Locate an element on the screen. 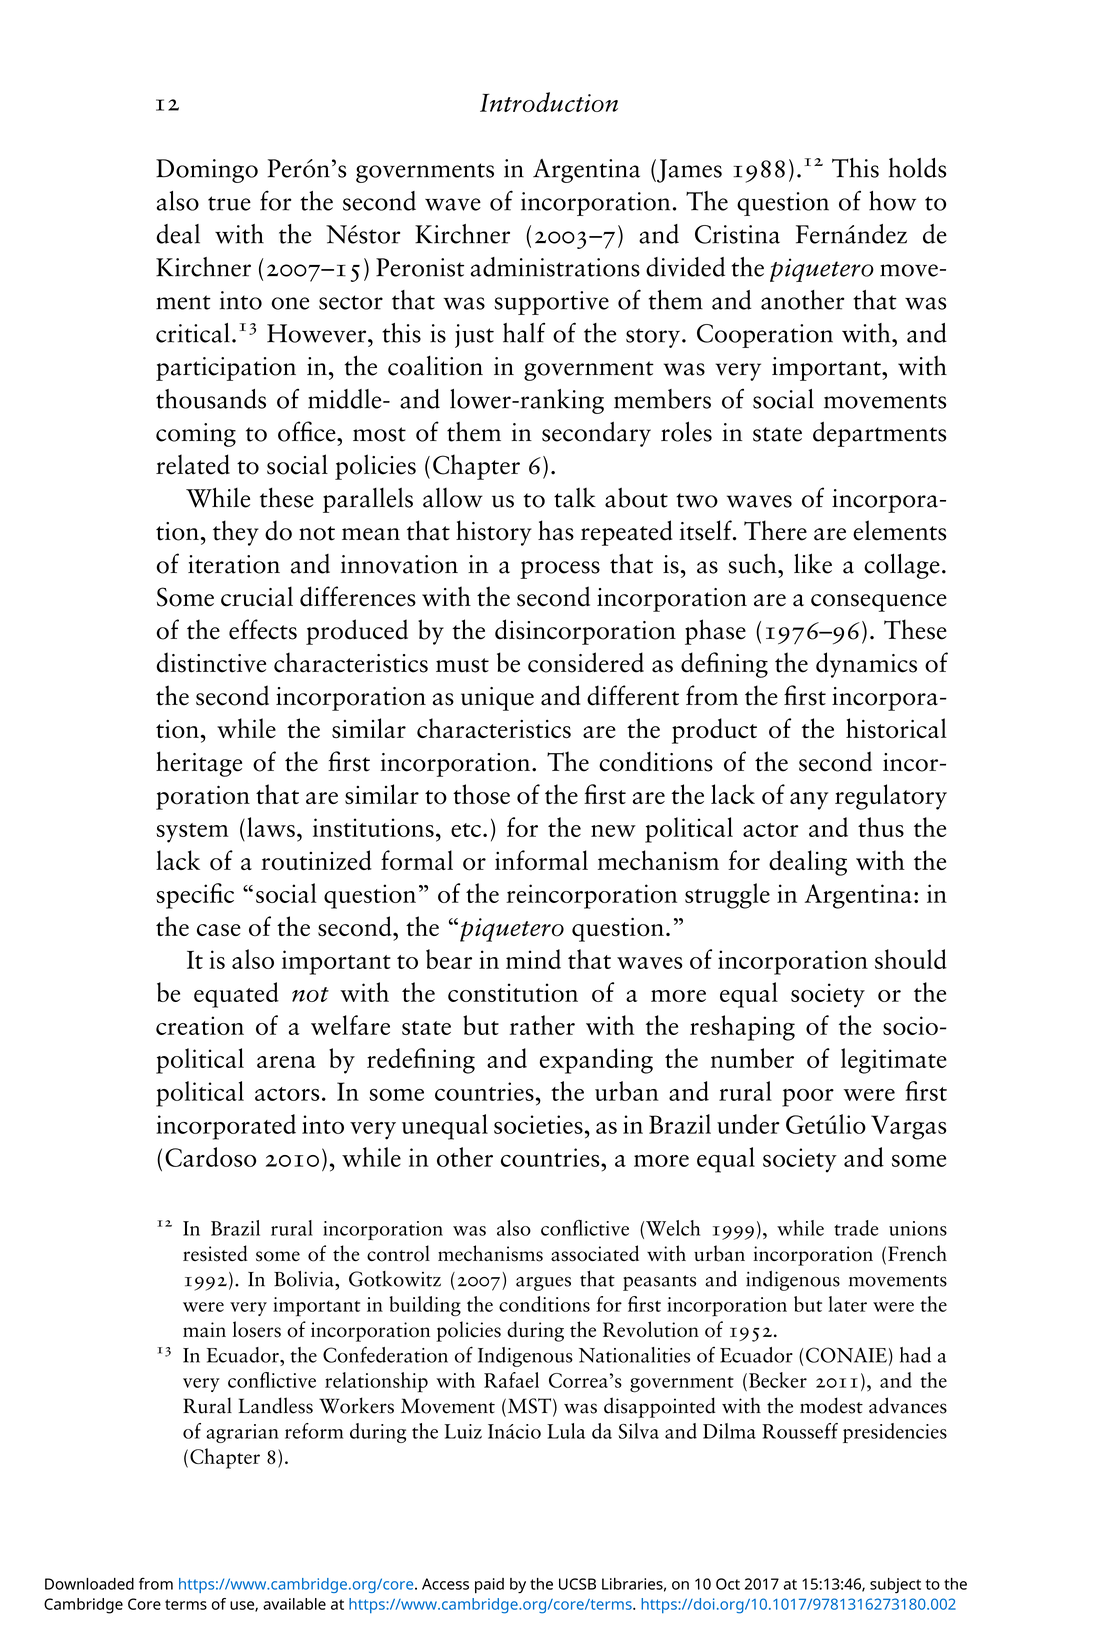  case is located at coordinates (219, 930).
